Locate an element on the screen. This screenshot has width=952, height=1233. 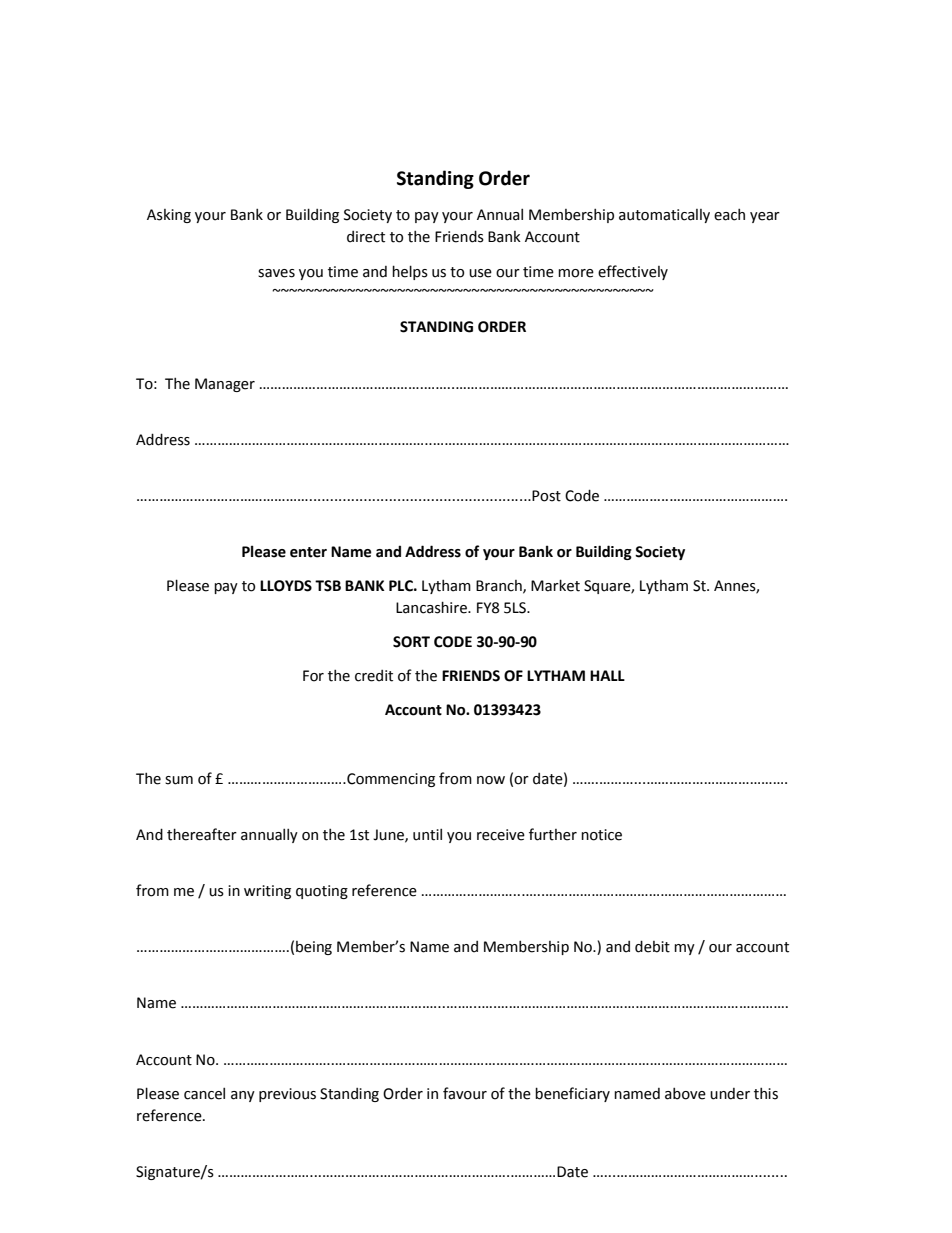
Market is located at coordinates (555, 585).
